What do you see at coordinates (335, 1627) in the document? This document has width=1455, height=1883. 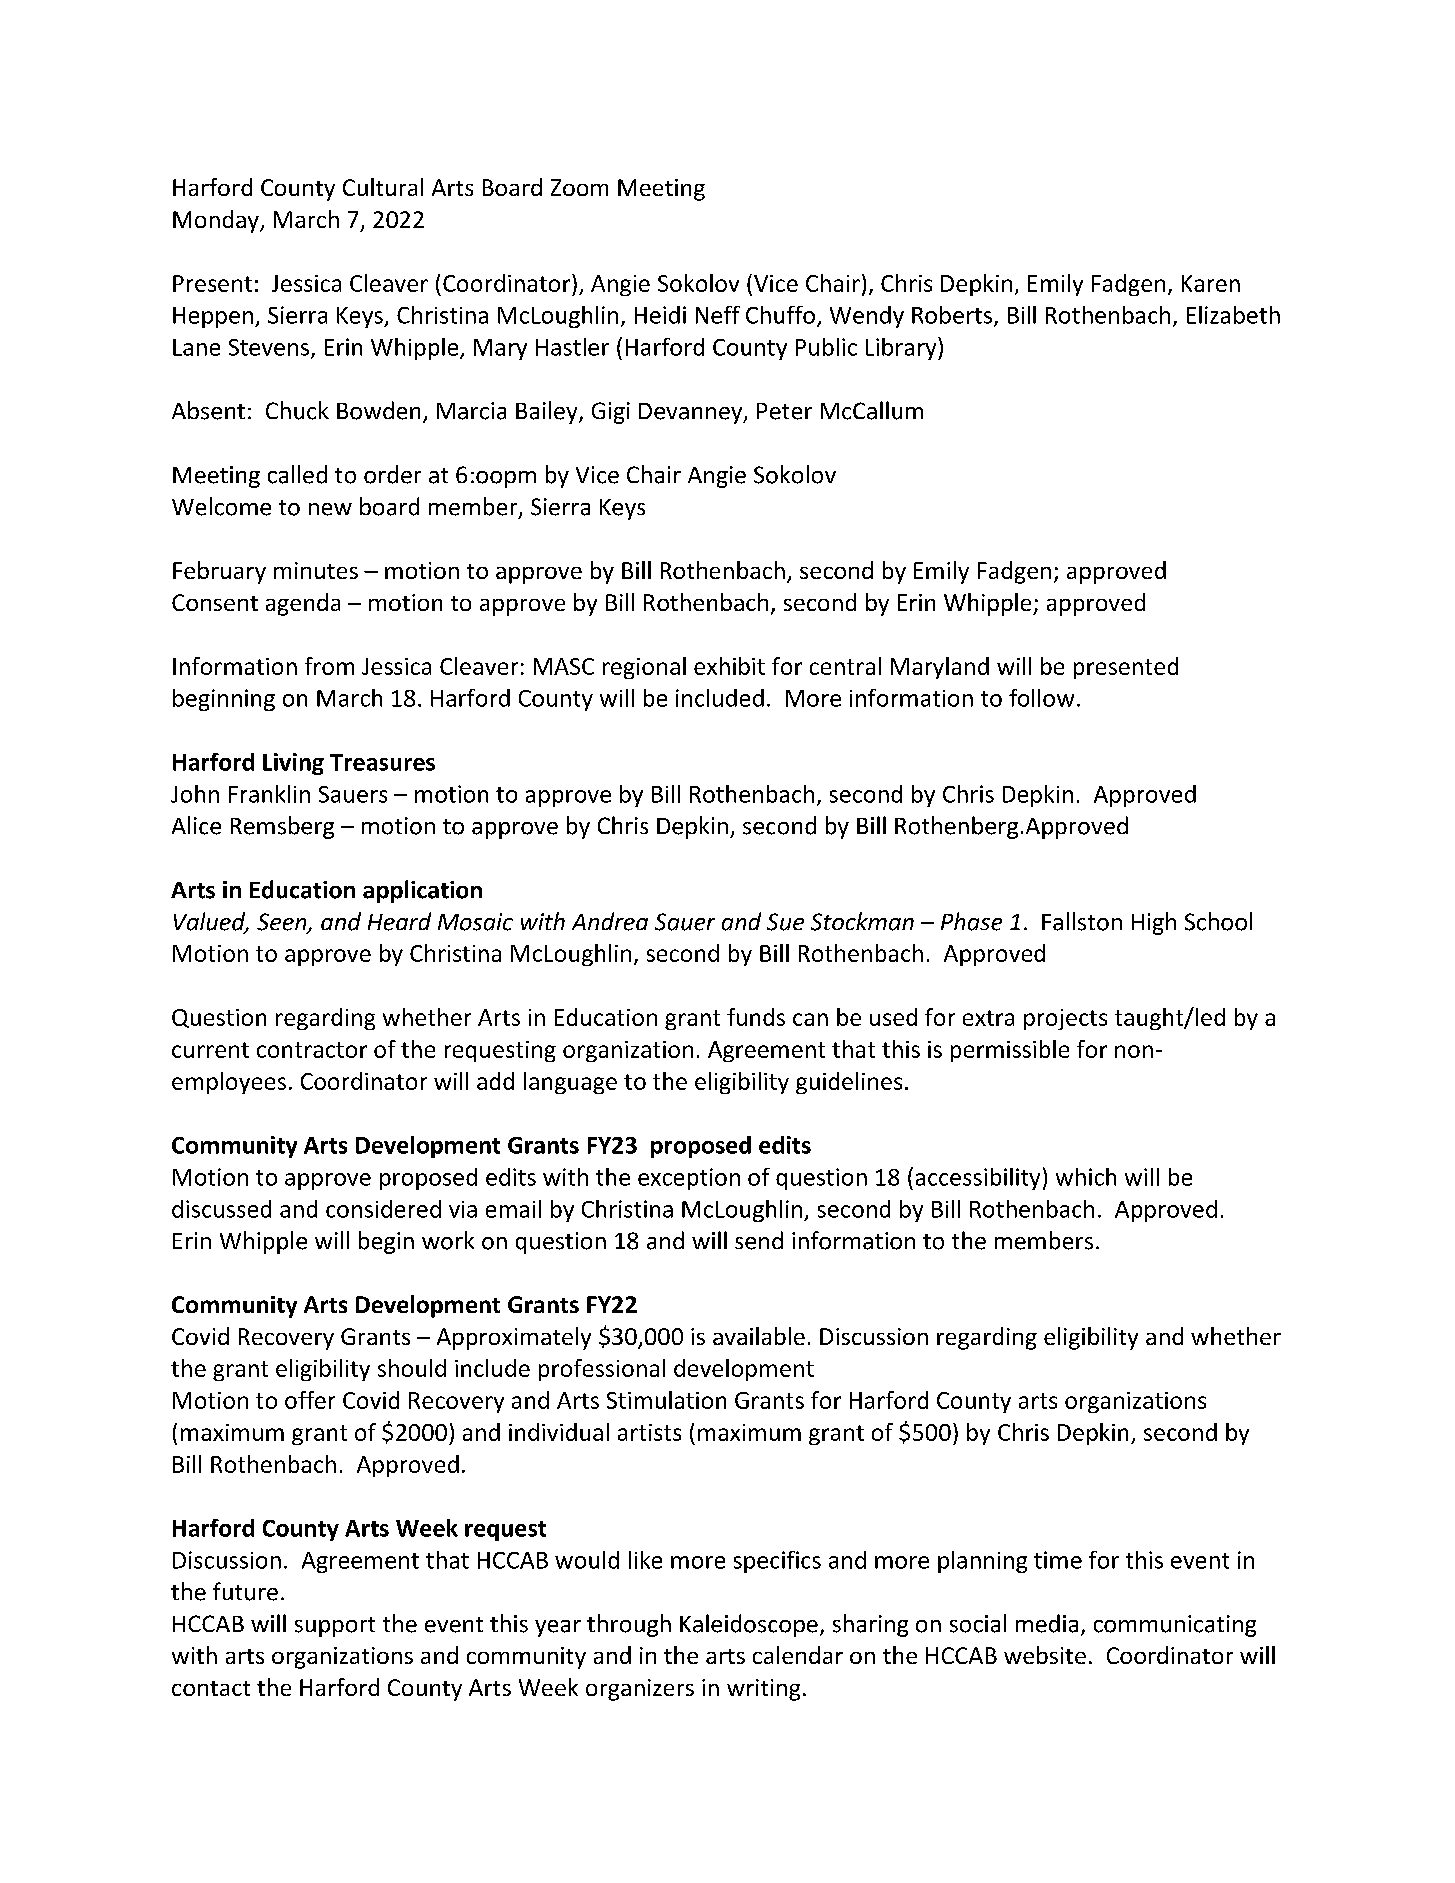 I see `support` at bounding box center [335, 1627].
